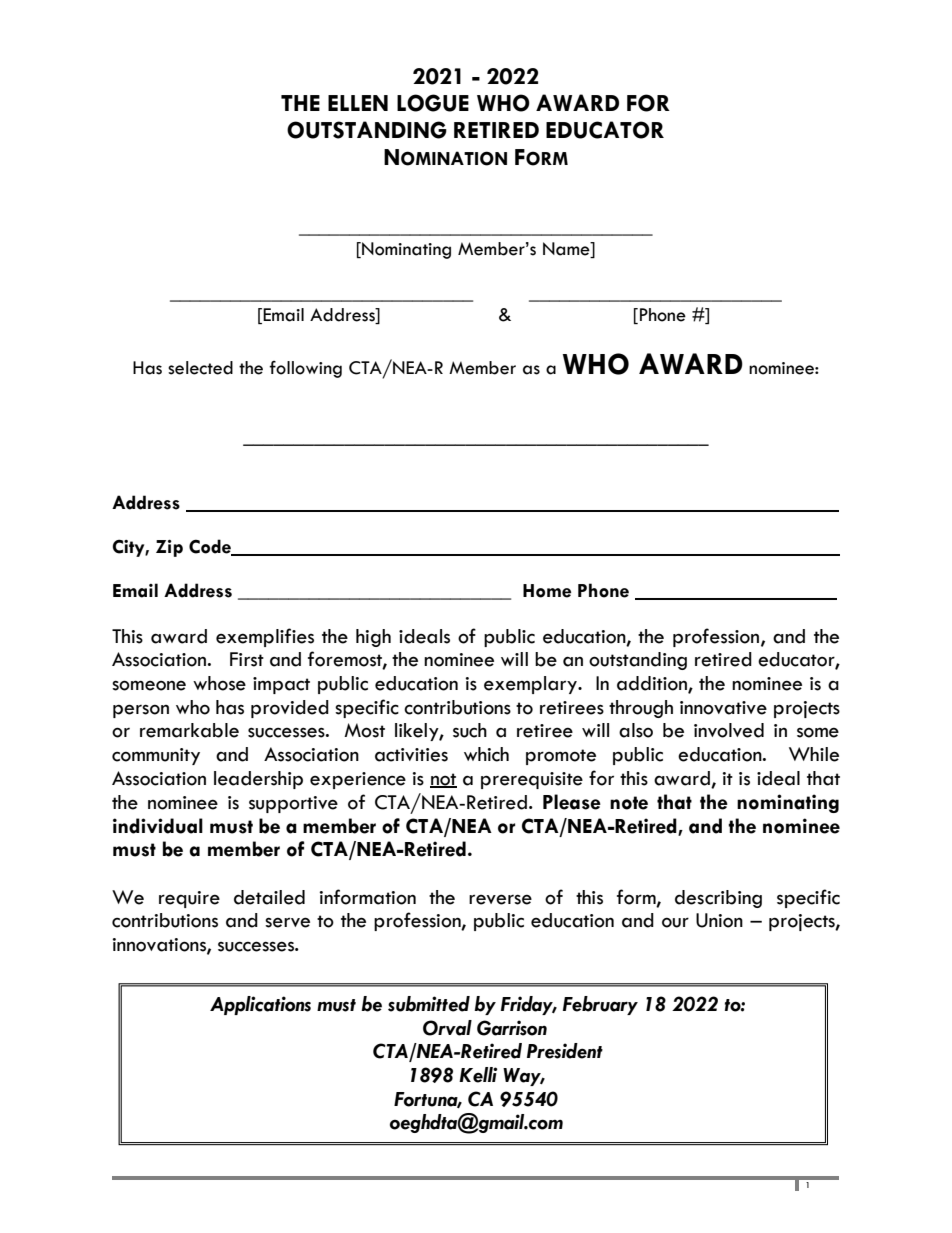 The width and height of the screenshot is (952, 1233). What do you see at coordinates (260, 1005) in the screenshot?
I see `Applications` at bounding box center [260, 1005].
